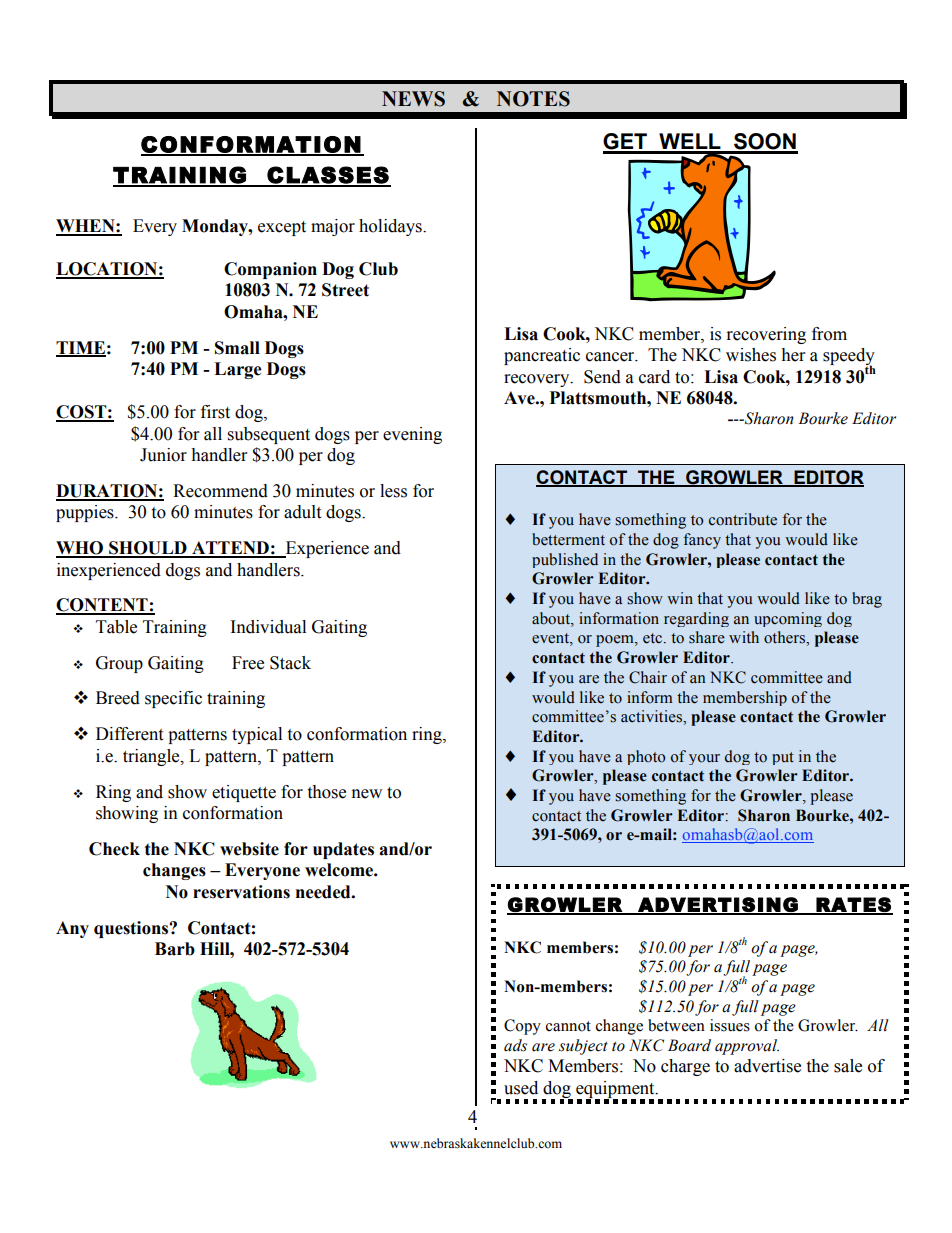 This page has height=1233, width=952. What do you see at coordinates (328, 176) in the page?
I see `CLASSES` at bounding box center [328, 176].
